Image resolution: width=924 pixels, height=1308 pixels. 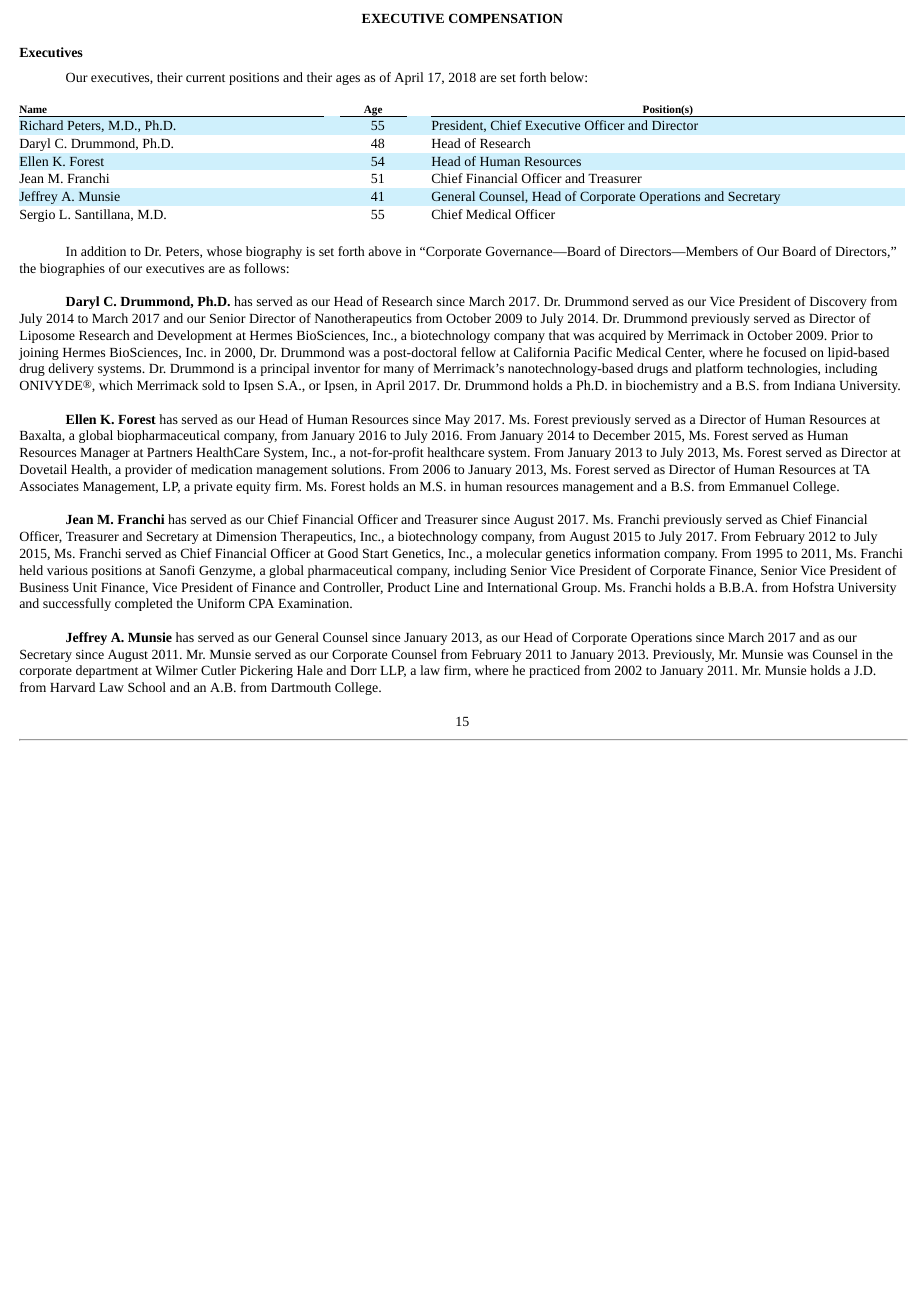 What do you see at coordinates (506, 18) in the document?
I see `COMPENSATION` at bounding box center [506, 18].
